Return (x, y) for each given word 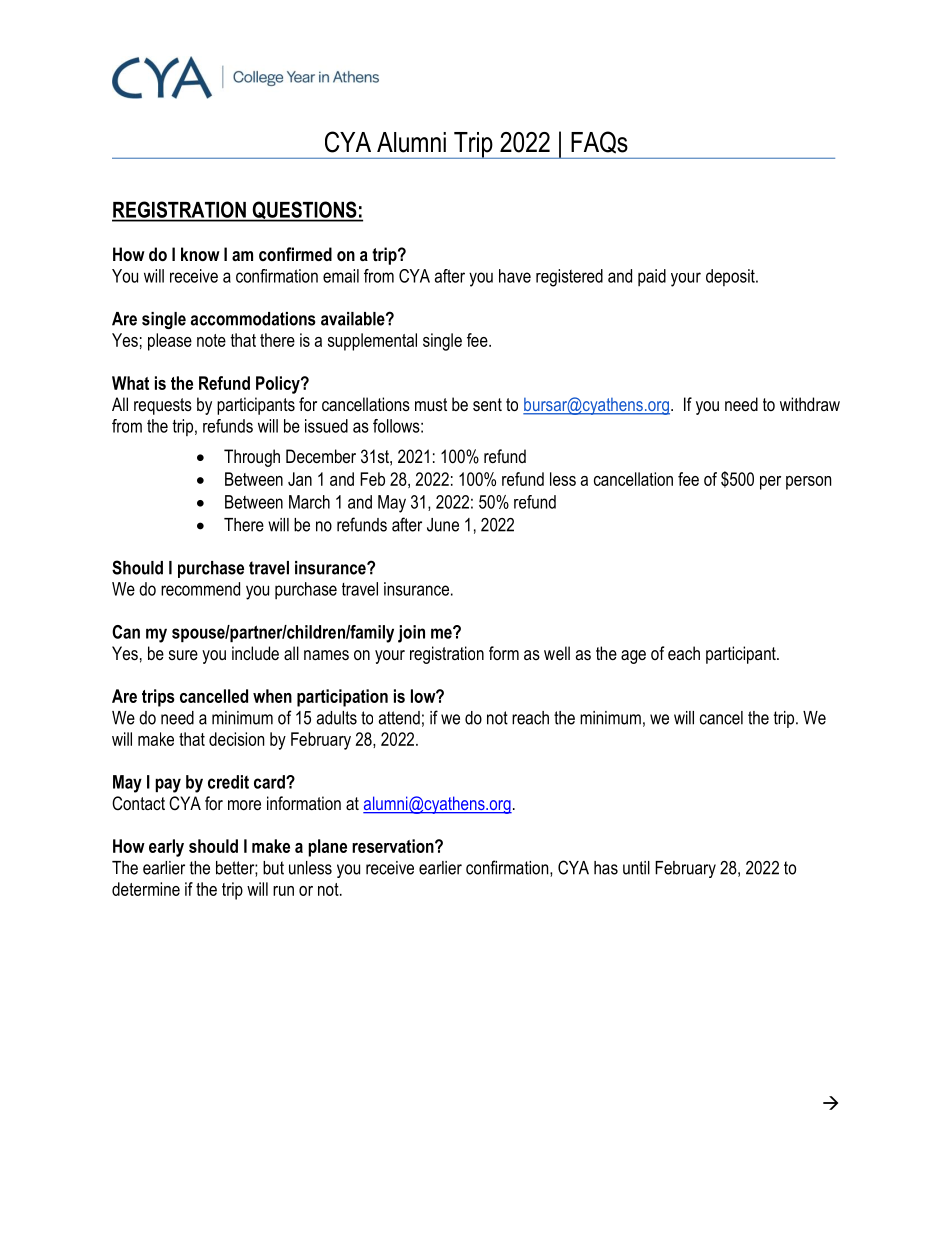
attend (399, 718)
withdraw (810, 404)
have (515, 276)
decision (236, 739)
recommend (200, 589)
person (808, 483)
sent (487, 405)
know (200, 254)
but (273, 868)
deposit (731, 277)
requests (163, 406)
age (633, 657)
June (443, 525)
